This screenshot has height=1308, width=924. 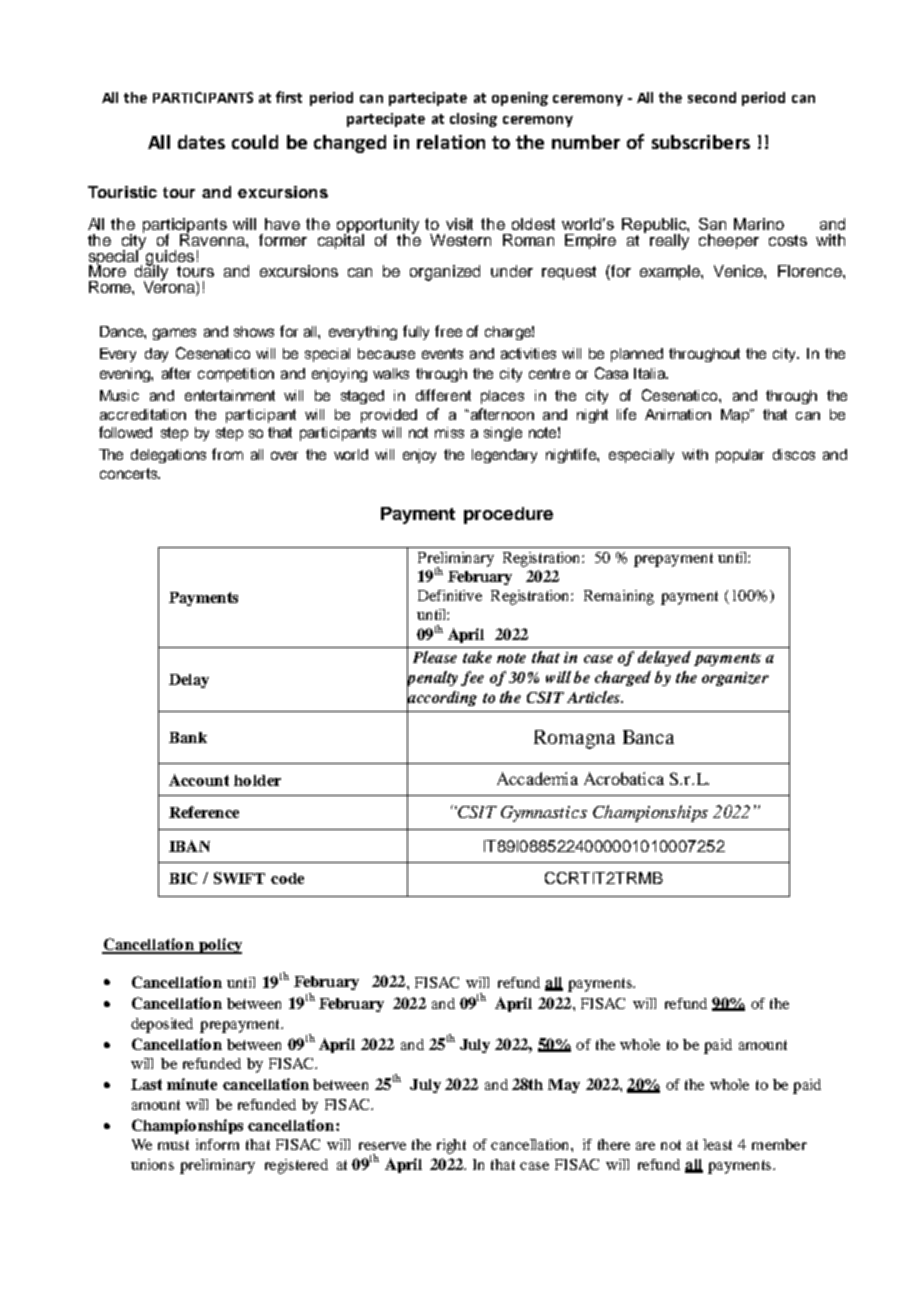 What do you see at coordinates (188, 737) in the screenshot?
I see `Bank` at bounding box center [188, 737].
